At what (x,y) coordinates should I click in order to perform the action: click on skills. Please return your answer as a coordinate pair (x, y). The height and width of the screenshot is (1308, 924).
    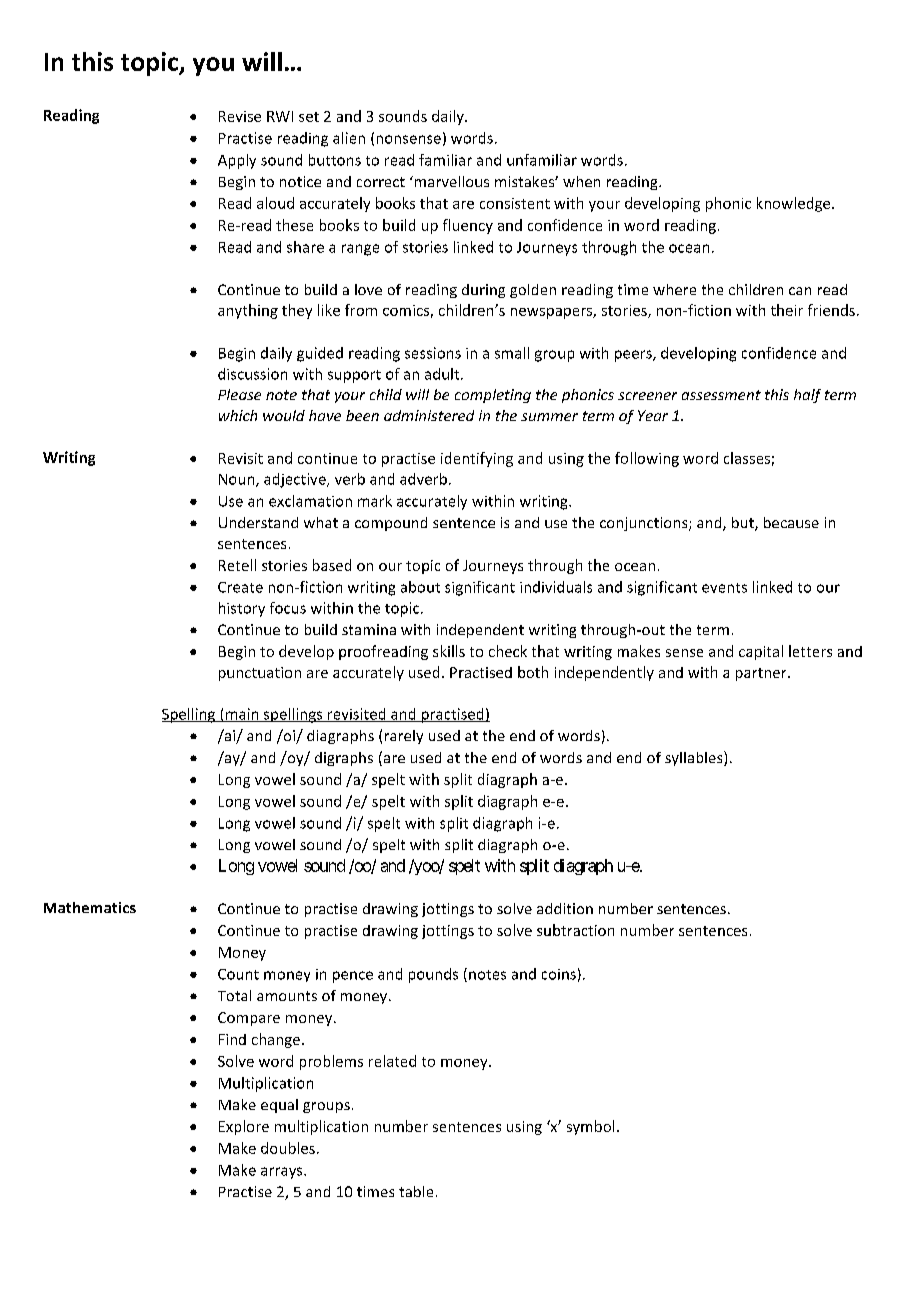
    Looking at the image, I should click on (449, 651).
